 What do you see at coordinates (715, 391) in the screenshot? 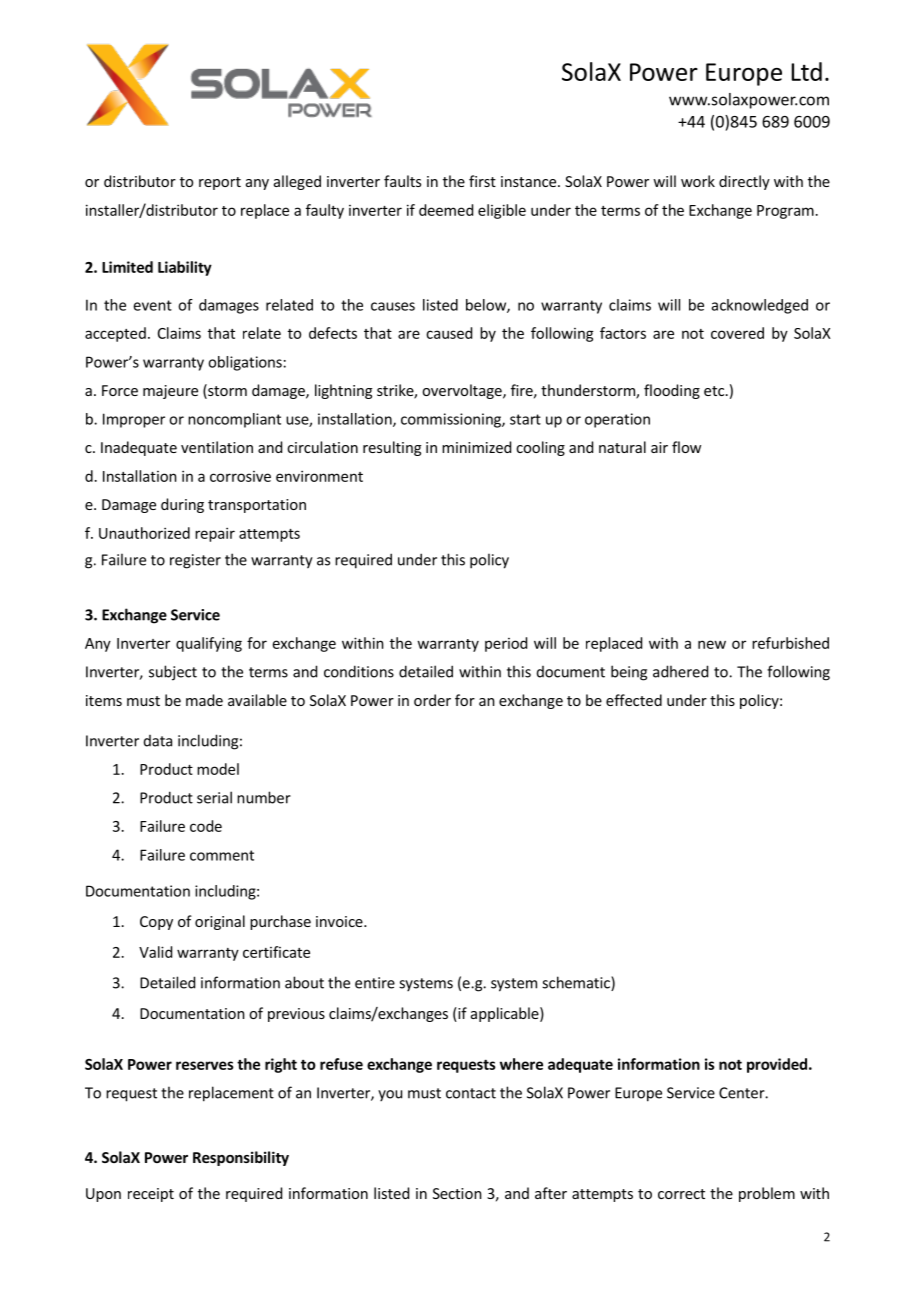
I see `etc` at bounding box center [715, 391].
